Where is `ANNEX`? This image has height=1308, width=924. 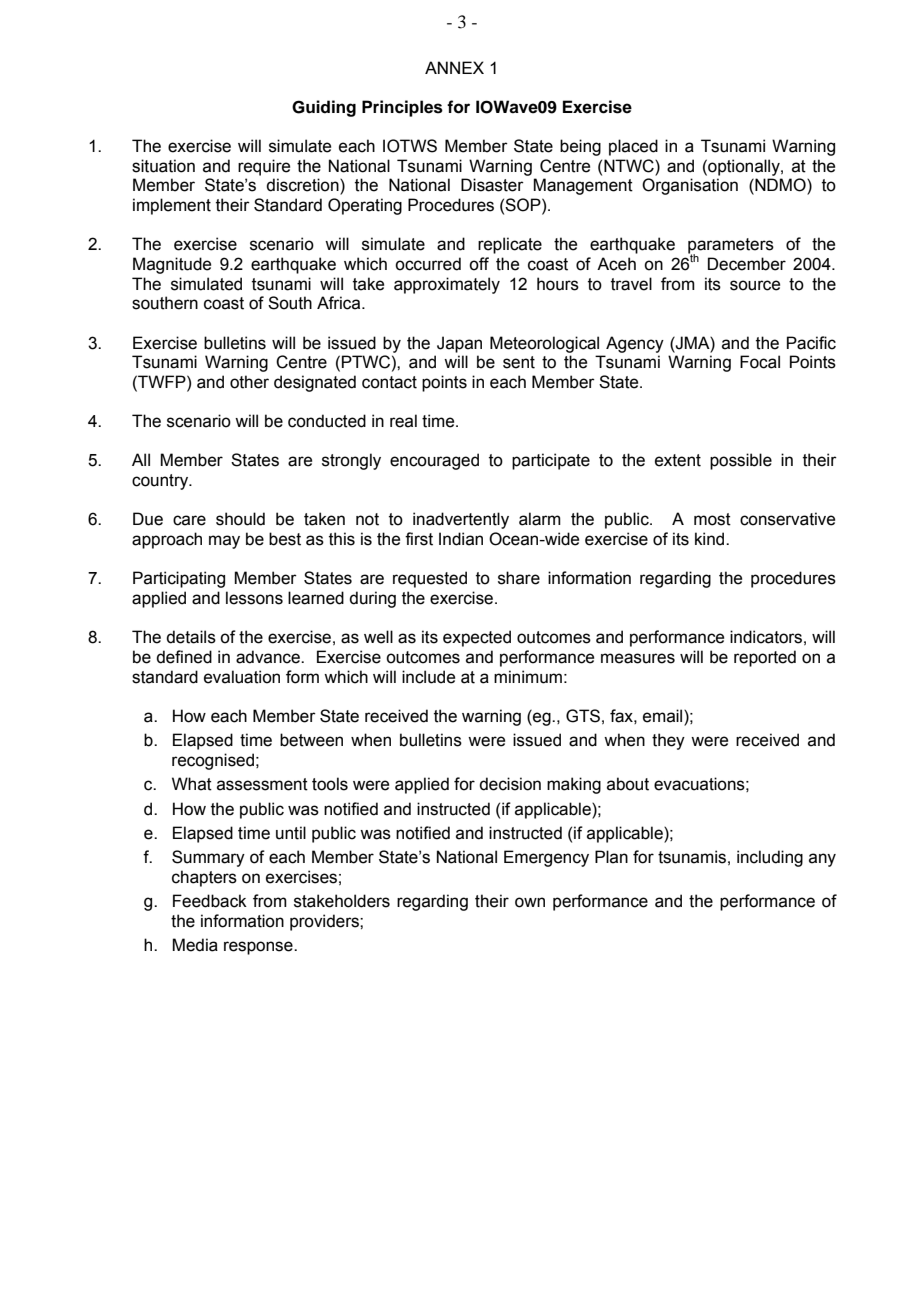
ANNEX is located at coordinates (454, 67).
